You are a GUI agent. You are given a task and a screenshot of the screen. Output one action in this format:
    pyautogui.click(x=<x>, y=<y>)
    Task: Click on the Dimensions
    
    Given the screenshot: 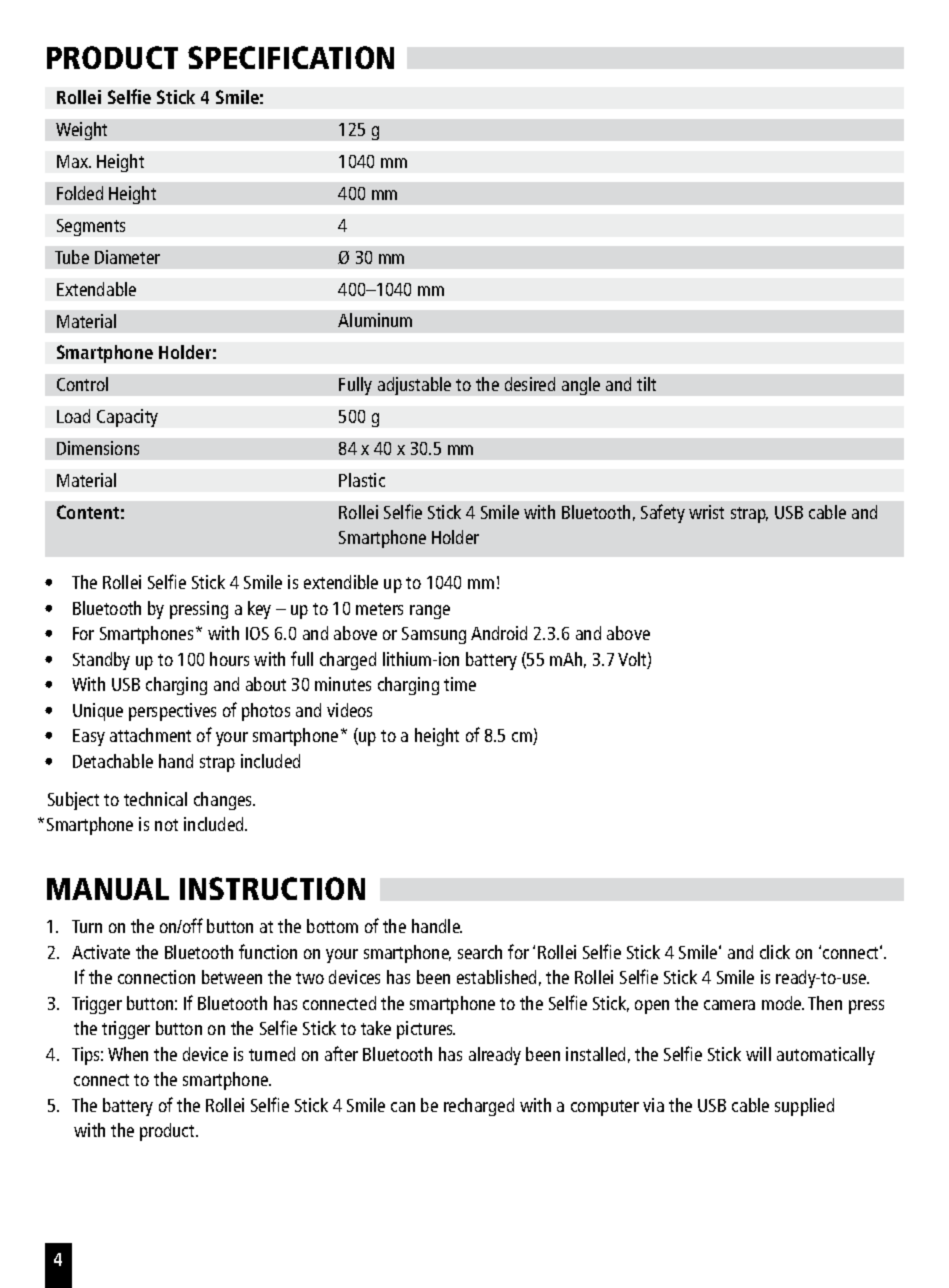 What is the action you would take?
    pyautogui.click(x=98, y=448)
